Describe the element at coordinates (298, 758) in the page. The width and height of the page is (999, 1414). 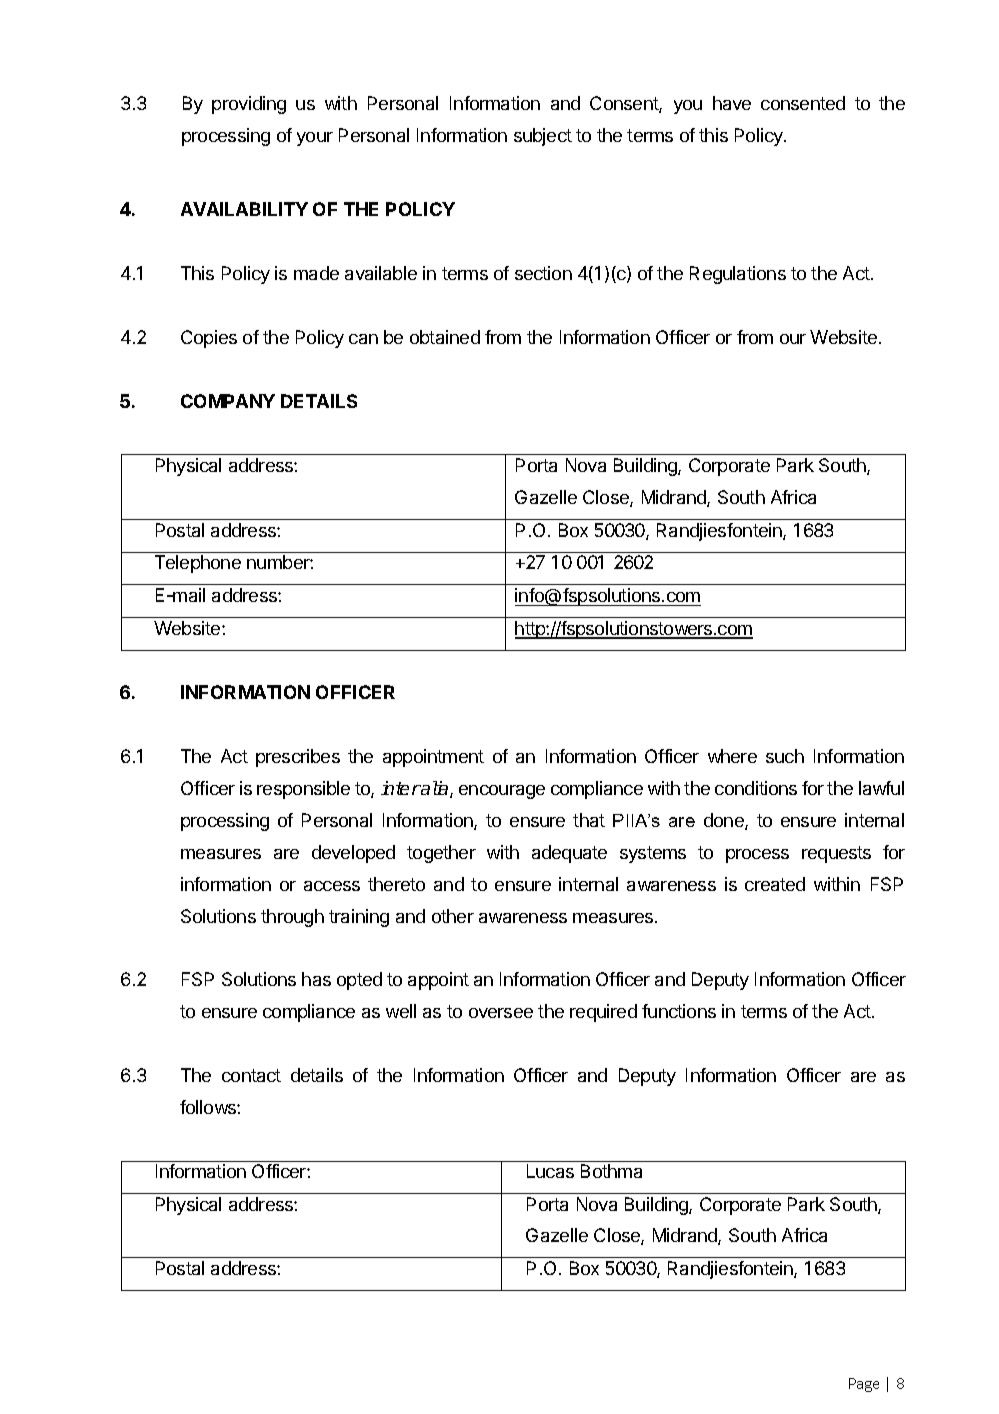
I see `prescribes` at that location.
